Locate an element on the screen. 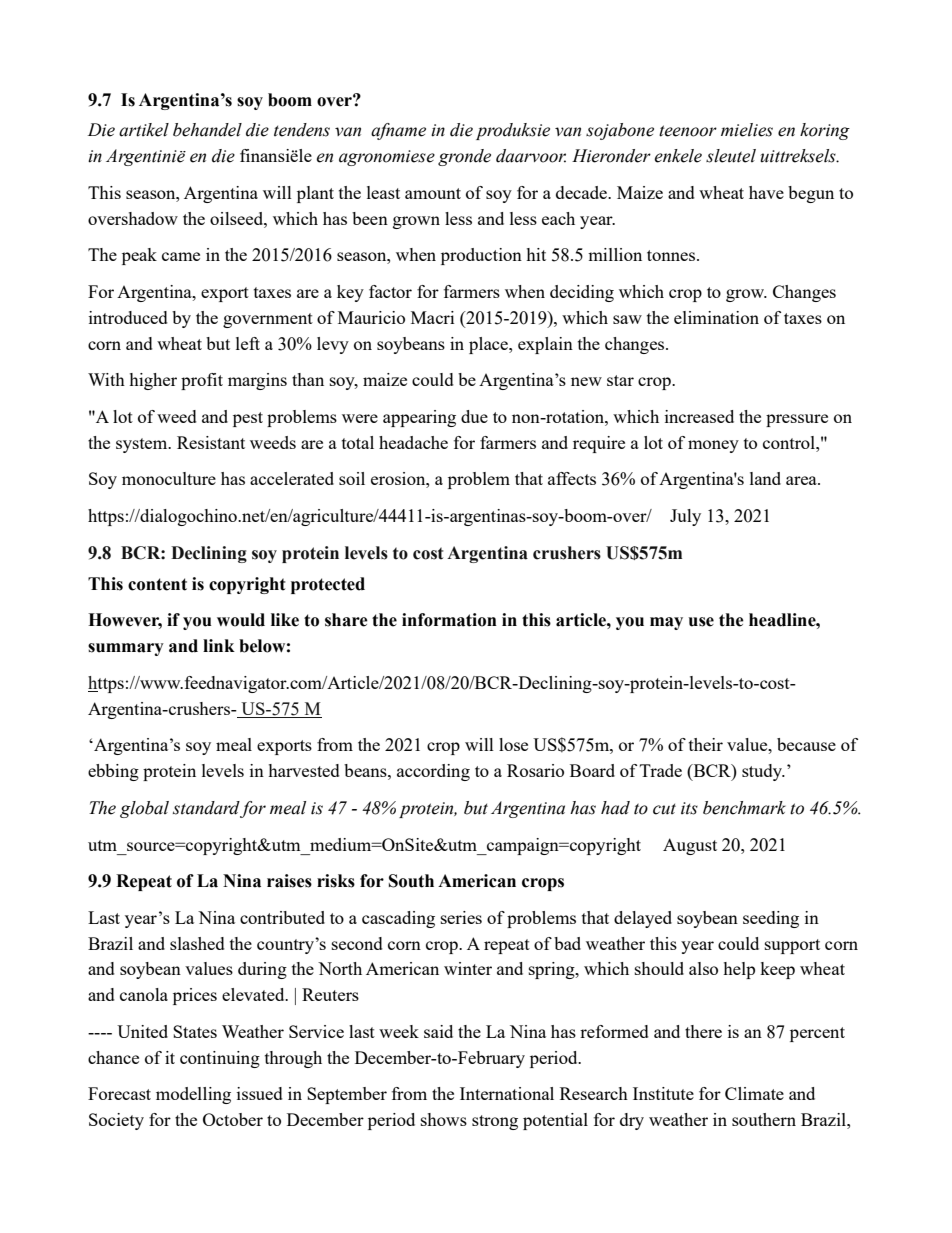 This screenshot has width=952, height=1233. artikel is located at coordinates (144, 130).
